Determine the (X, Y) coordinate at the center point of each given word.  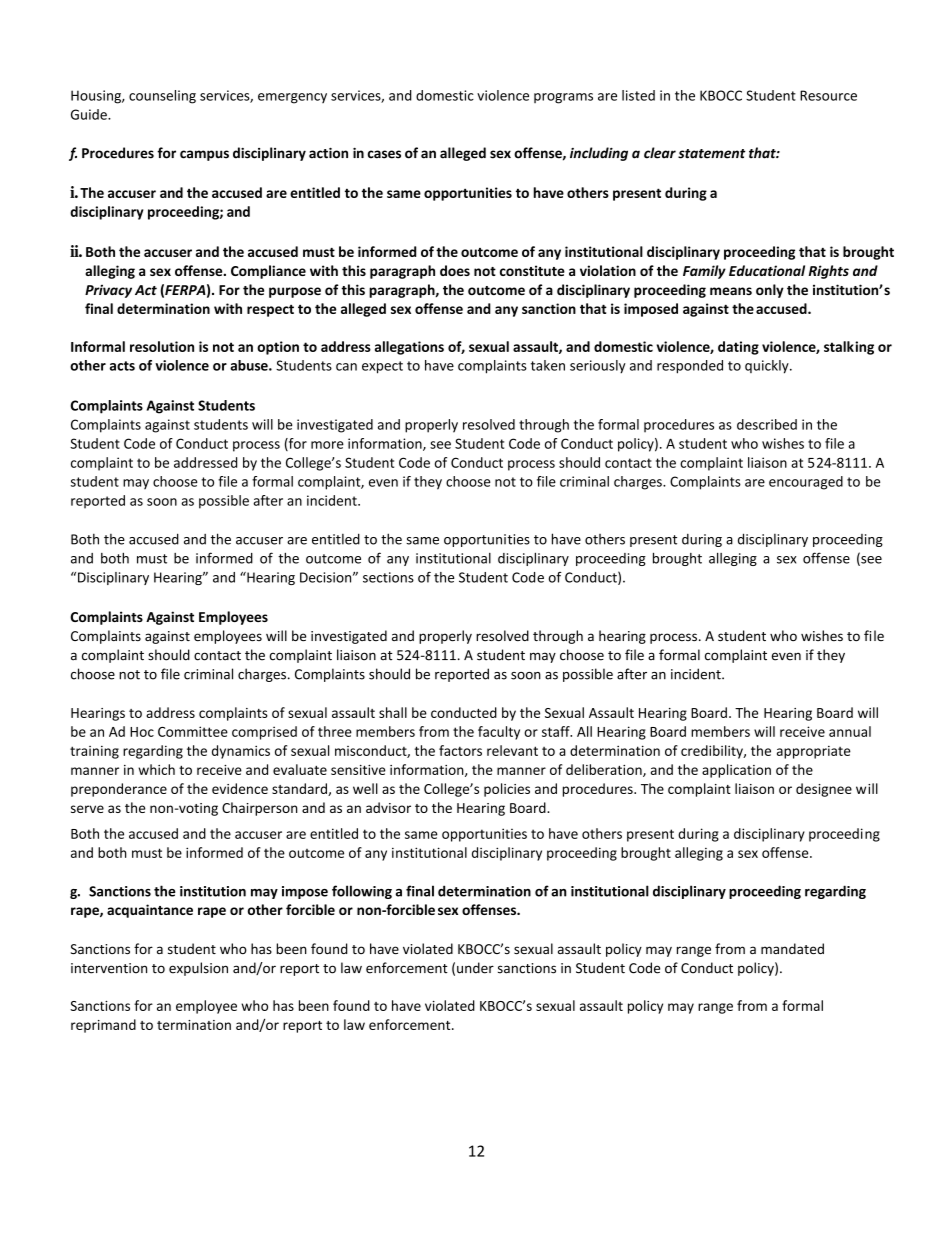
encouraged (806, 483)
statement (712, 154)
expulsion (198, 969)
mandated (792, 948)
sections (388, 577)
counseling (162, 97)
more (327, 445)
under (475, 968)
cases (384, 154)
